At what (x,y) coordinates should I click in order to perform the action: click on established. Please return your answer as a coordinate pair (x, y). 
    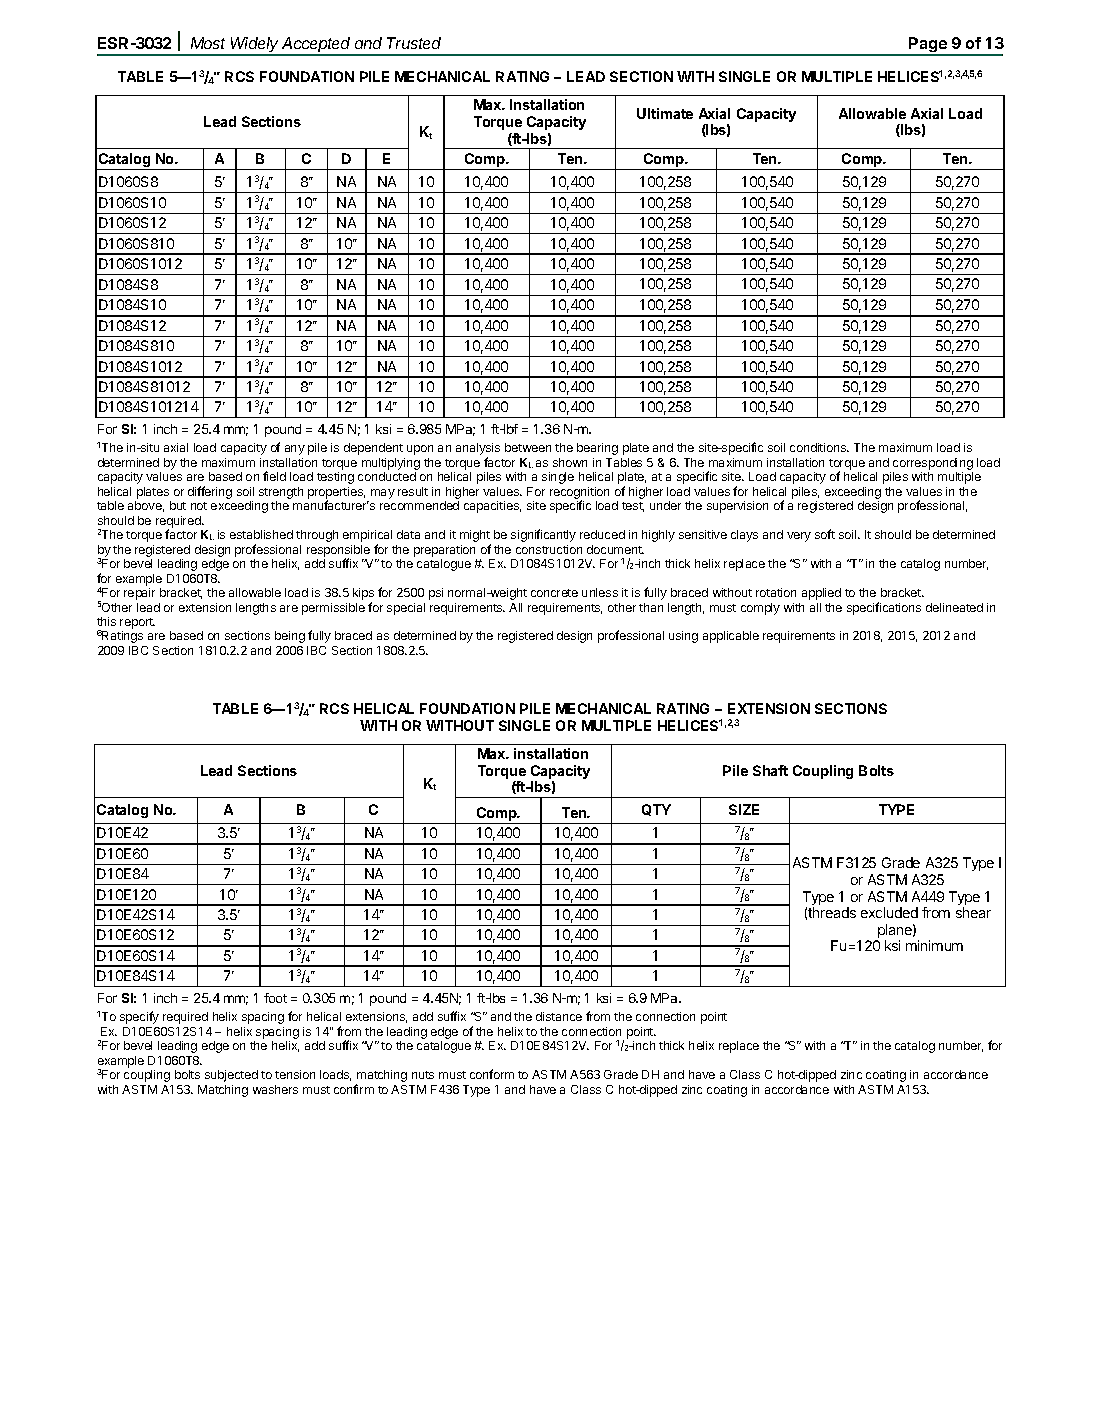
    Looking at the image, I should click on (261, 534).
